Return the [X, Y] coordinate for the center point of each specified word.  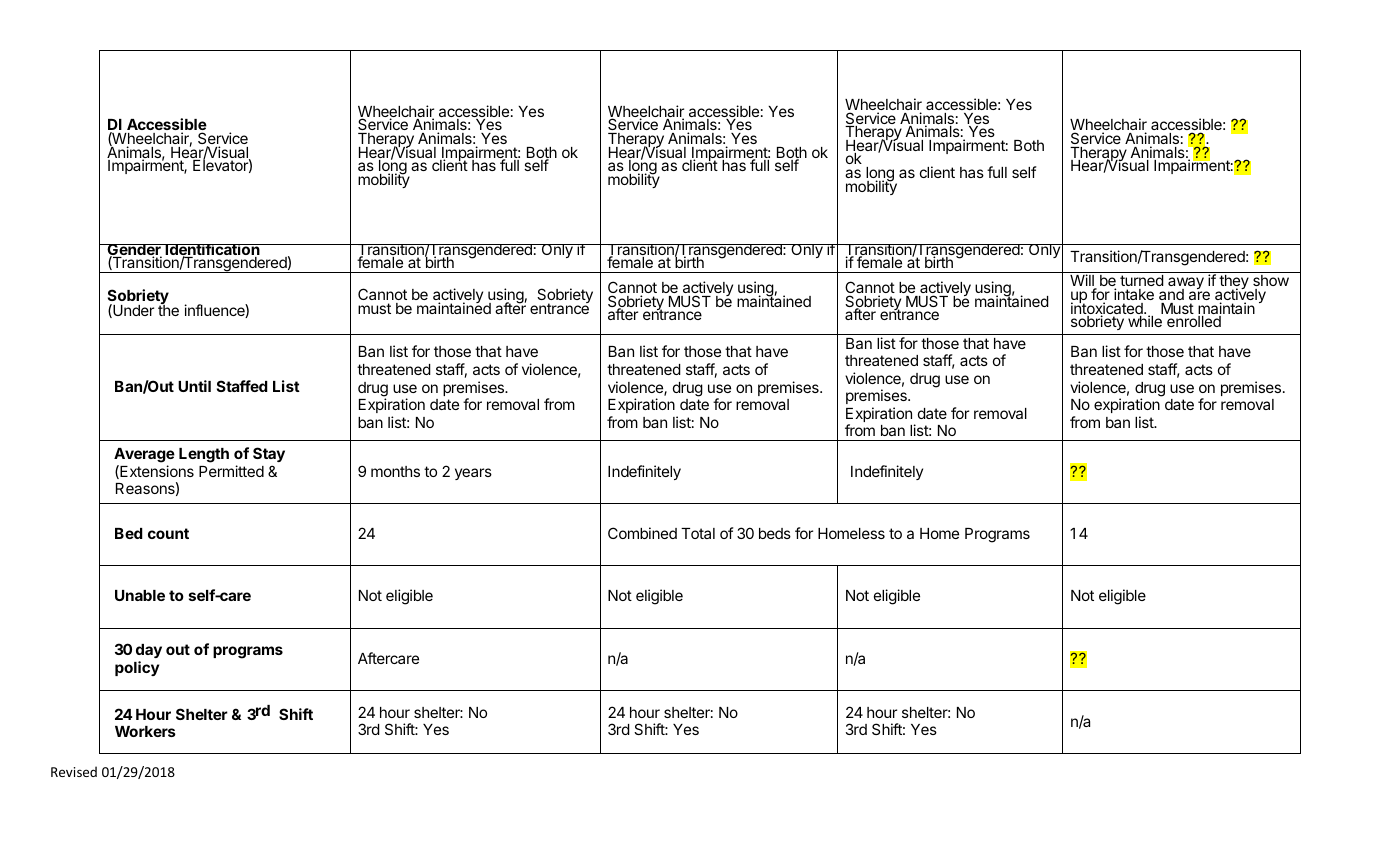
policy [137, 668]
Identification [212, 251]
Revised [74, 771]
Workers [145, 731]
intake [1134, 294]
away [1187, 285]
